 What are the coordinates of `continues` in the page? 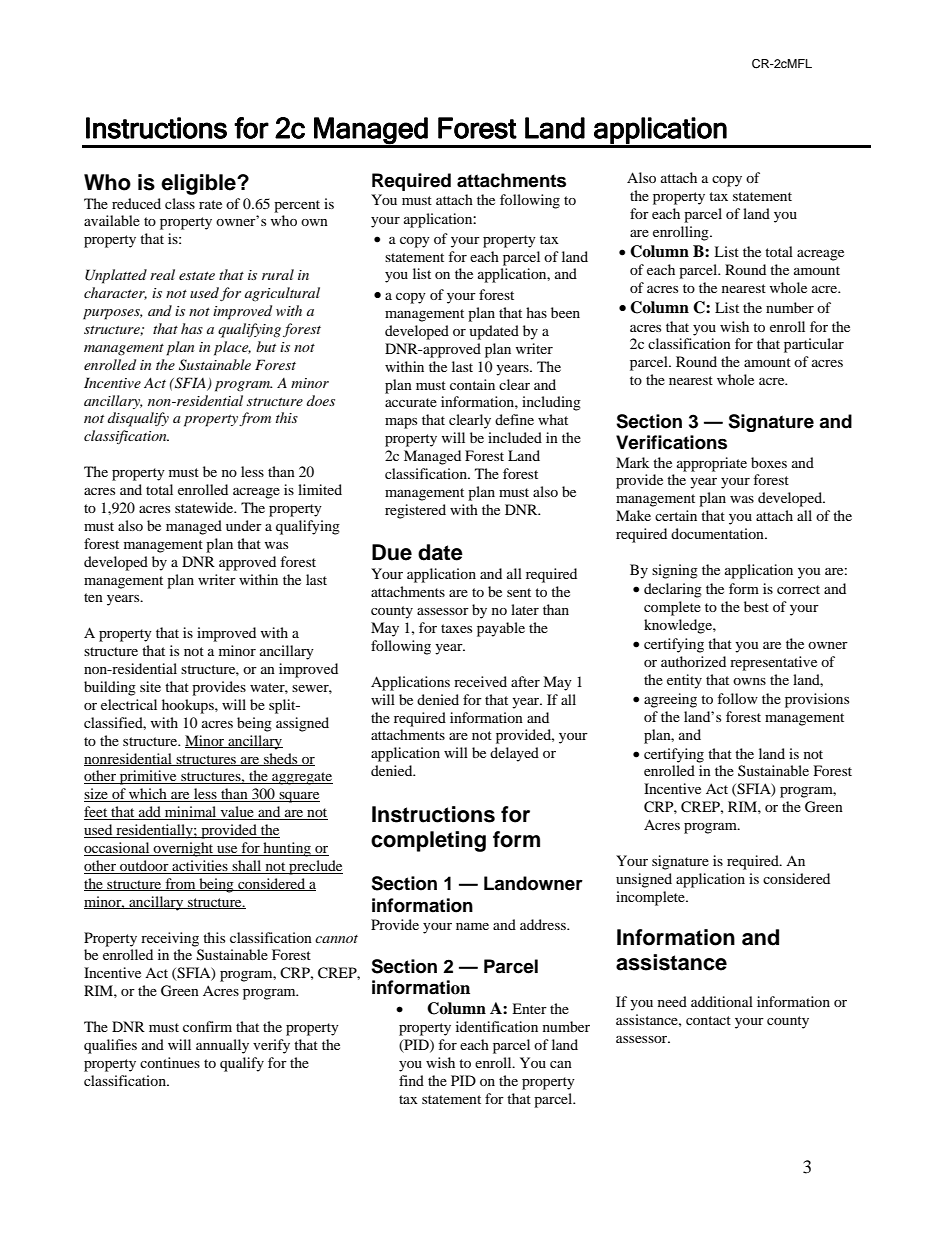 It's located at (170, 1062).
